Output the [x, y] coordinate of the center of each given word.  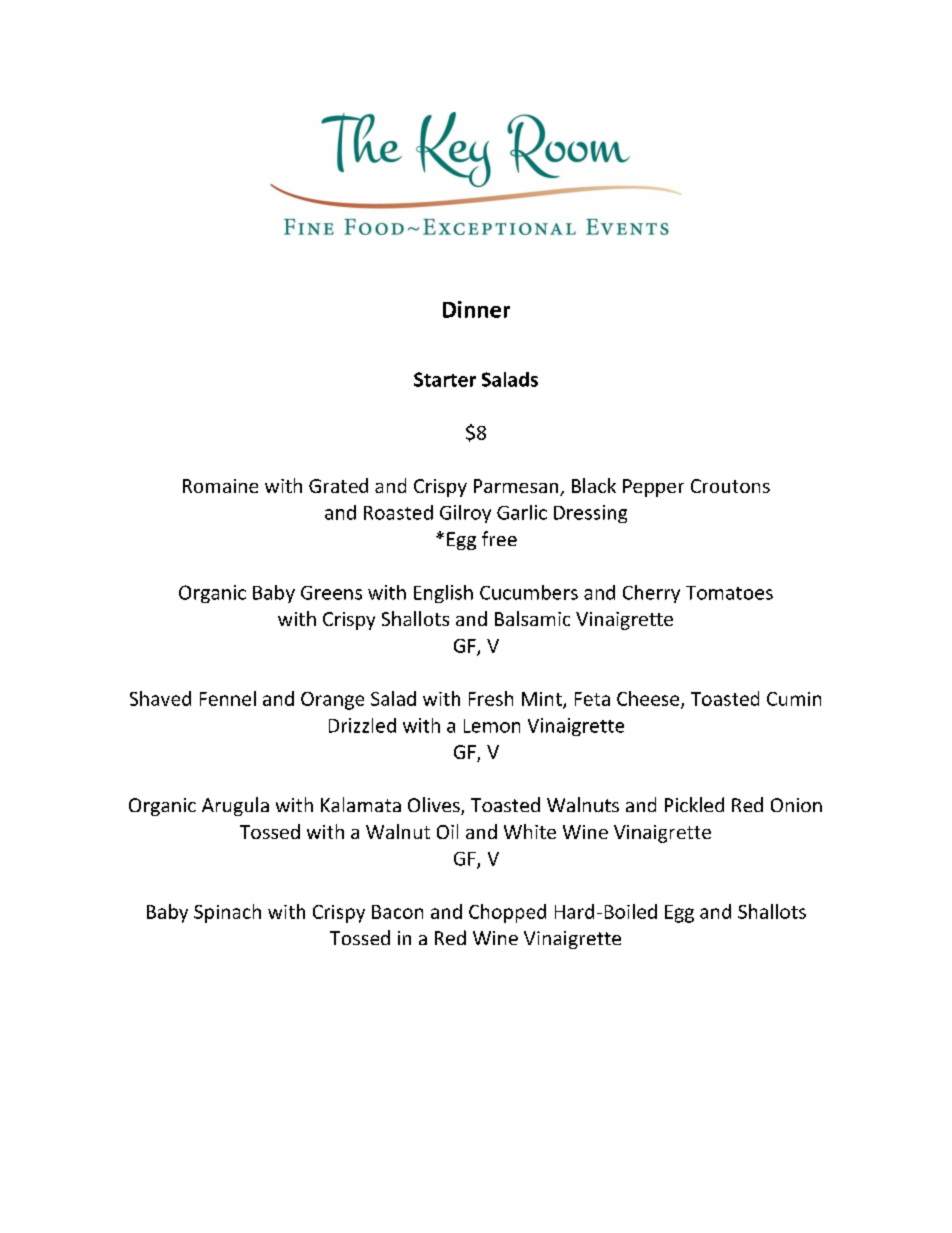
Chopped [507, 913]
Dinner [476, 309]
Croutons [730, 486]
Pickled [694, 804]
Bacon [397, 912]
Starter [445, 379]
